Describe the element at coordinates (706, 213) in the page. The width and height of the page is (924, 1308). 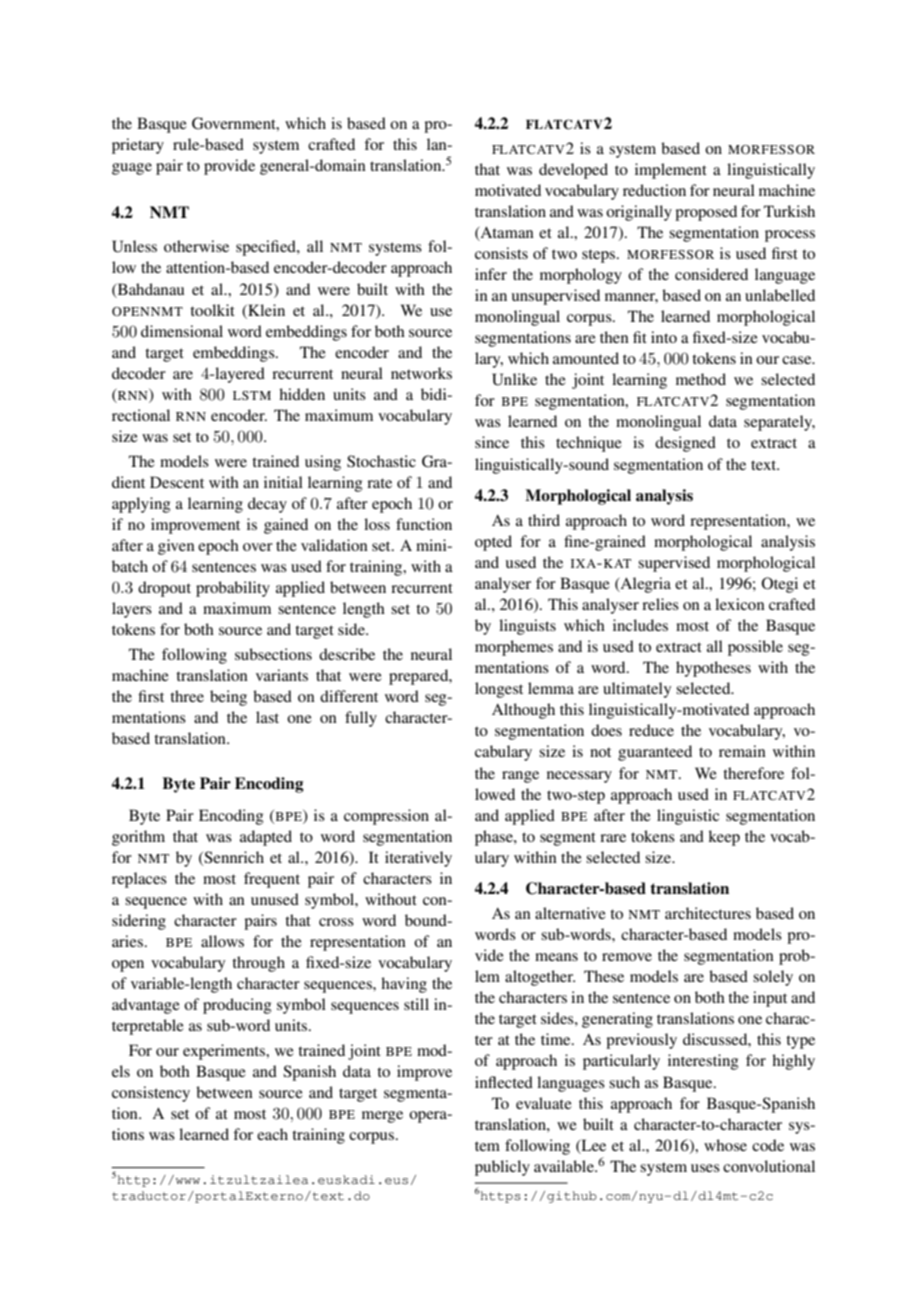
I see `proposed` at that location.
